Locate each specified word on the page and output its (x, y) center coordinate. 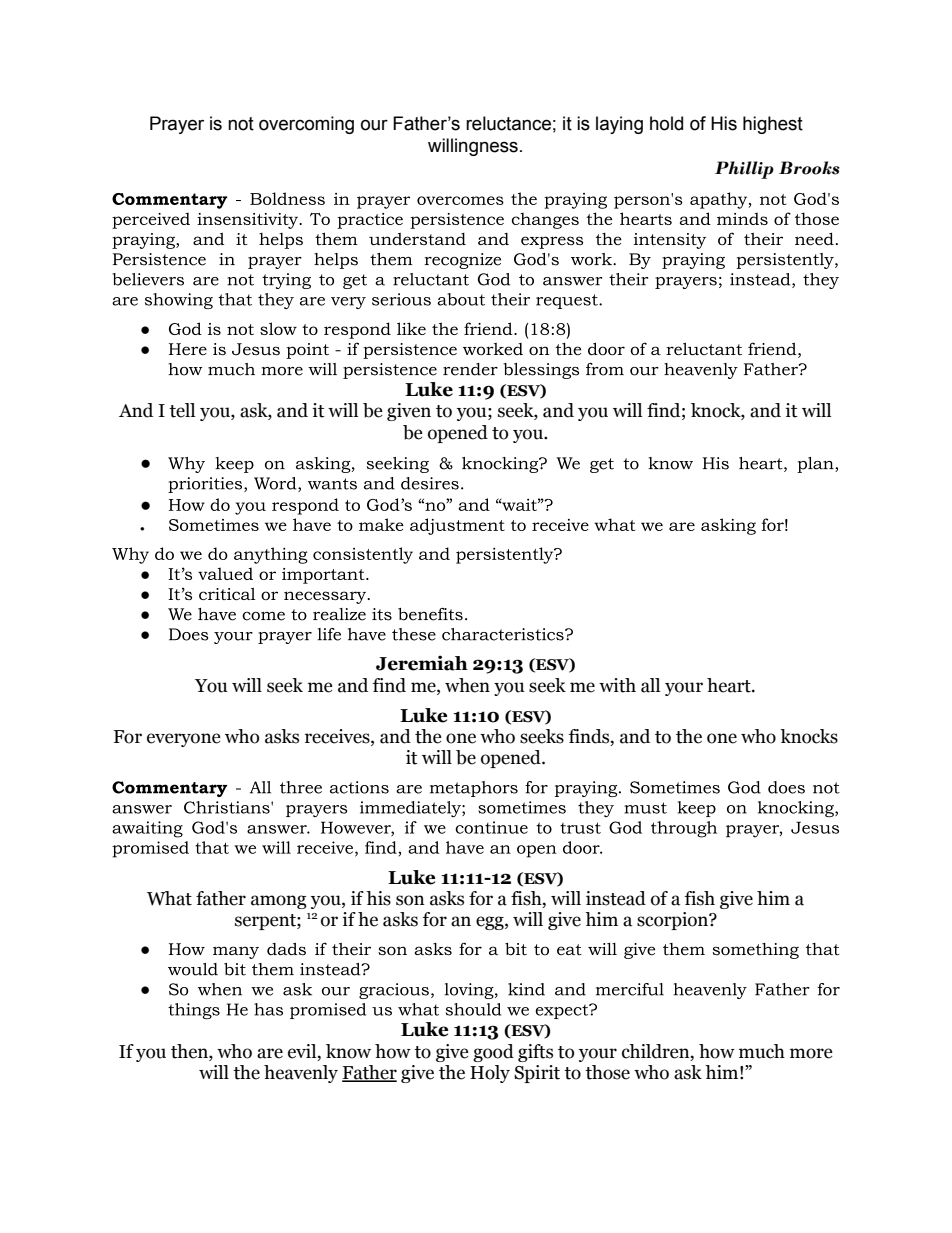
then (190, 1051)
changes (545, 220)
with (617, 685)
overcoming (306, 125)
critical (227, 593)
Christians (228, 807)
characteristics (504, 634)
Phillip (744, 170)
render (470, 369)
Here (188, 349)
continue (491, 827)
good (493, 1053)
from (605, 369)
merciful (630, 989)
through (684, 829)
